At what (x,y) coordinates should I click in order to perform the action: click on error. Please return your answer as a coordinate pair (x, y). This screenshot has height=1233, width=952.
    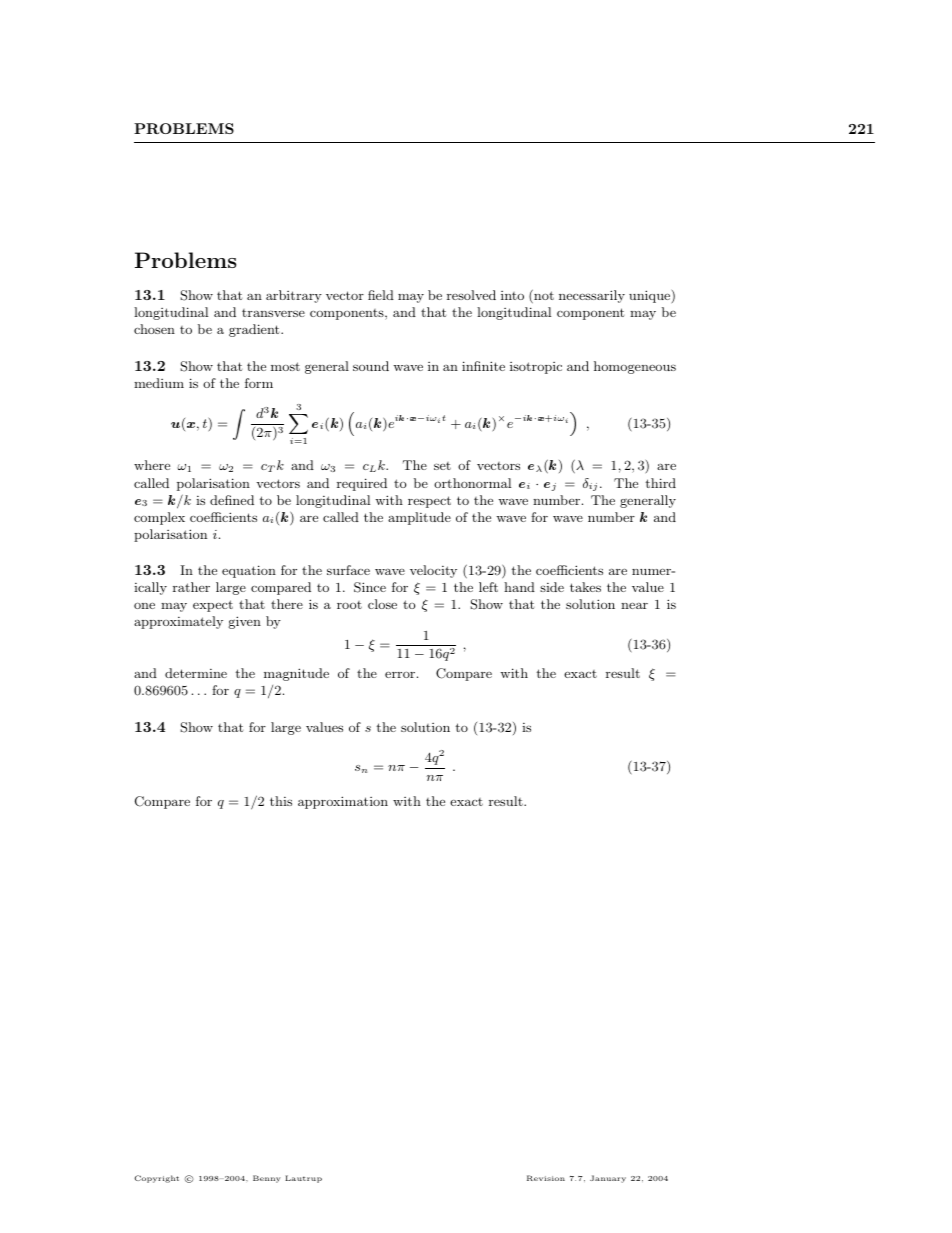
    Looking at the image, I should click on (400, 674).
